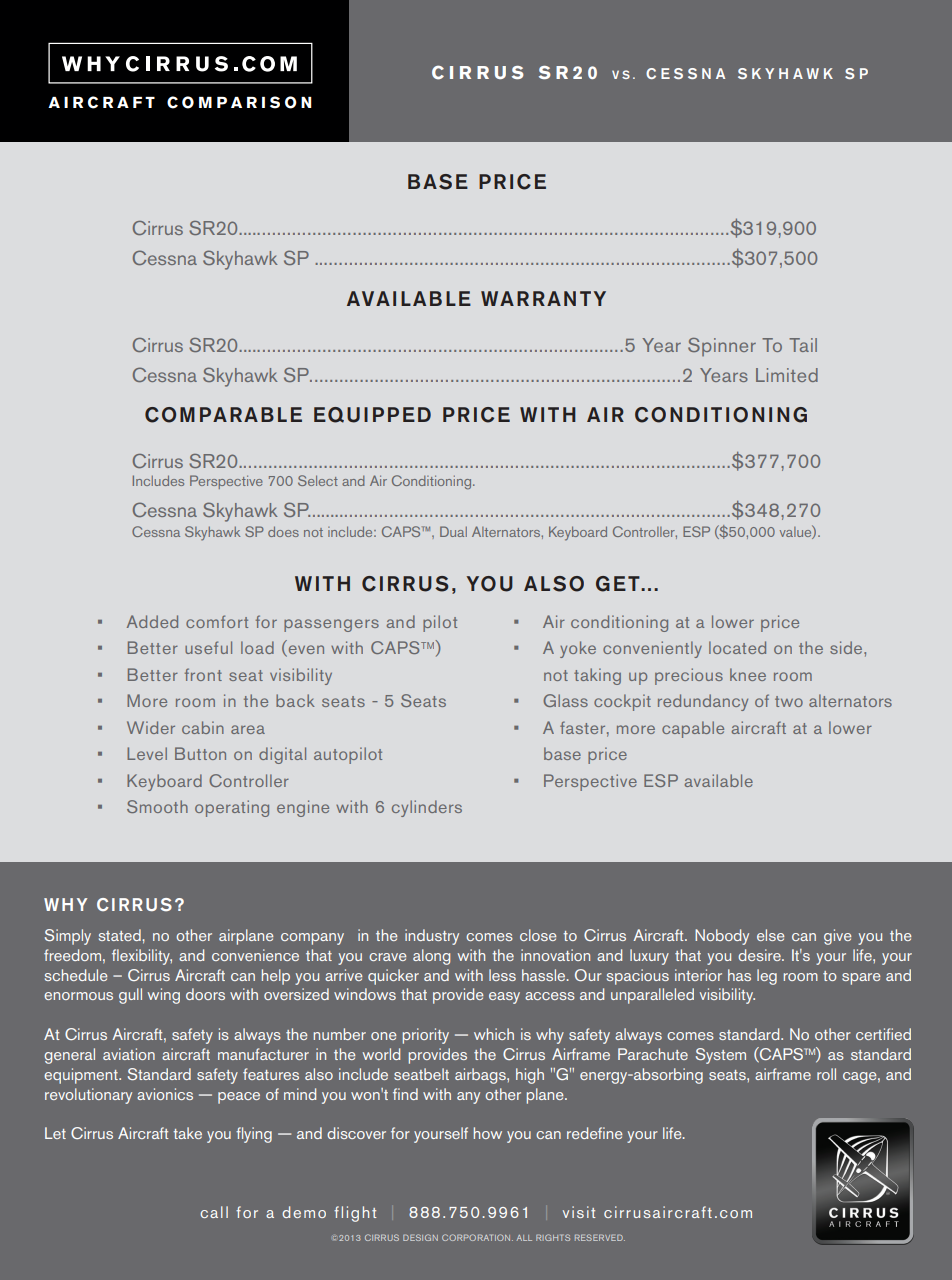  What do you see at coordinates (803, 345) in the page?
I see `Tail` at bounding box center [803, 345].
